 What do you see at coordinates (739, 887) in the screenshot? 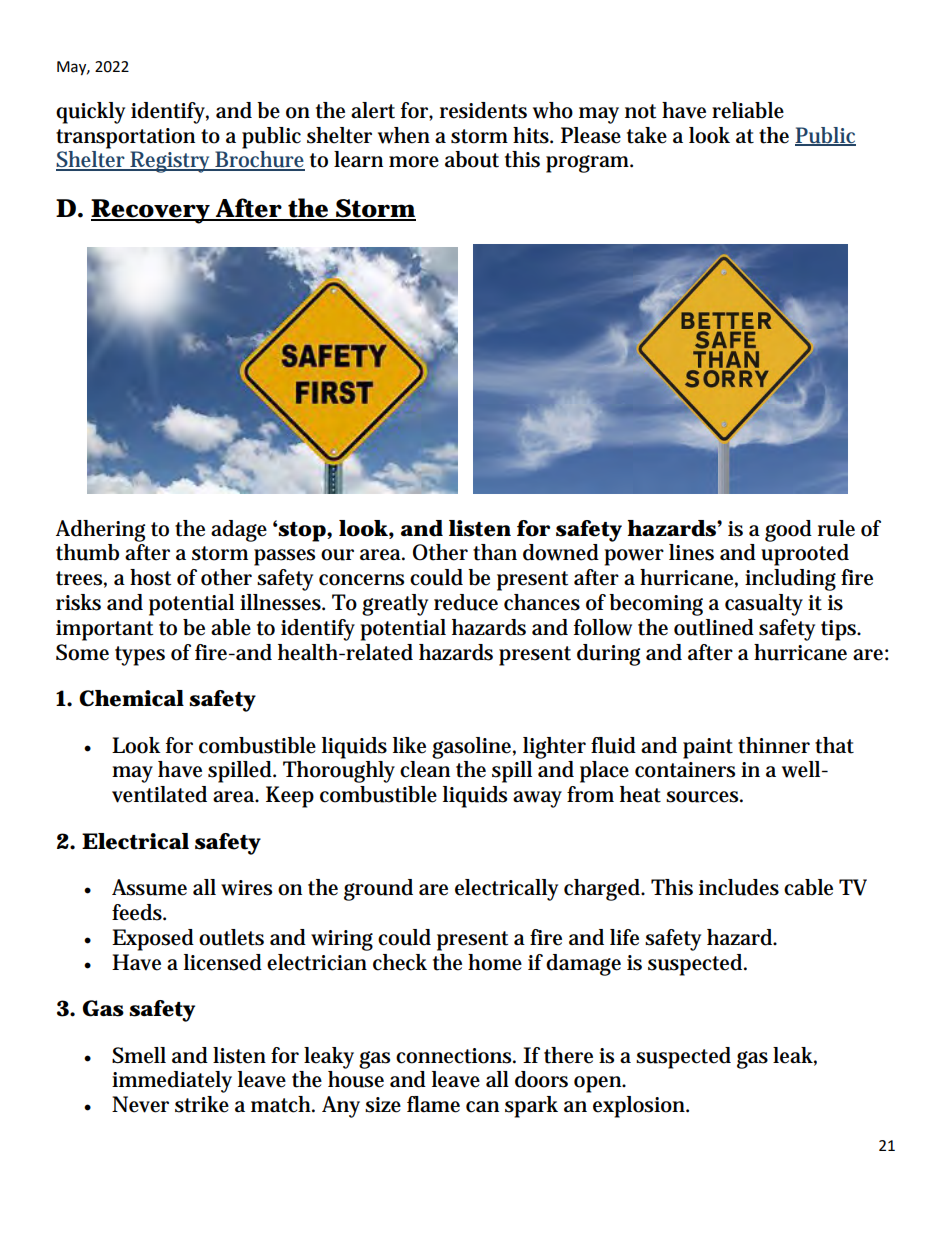
I see `includes` at bounding box center [739, 887].
